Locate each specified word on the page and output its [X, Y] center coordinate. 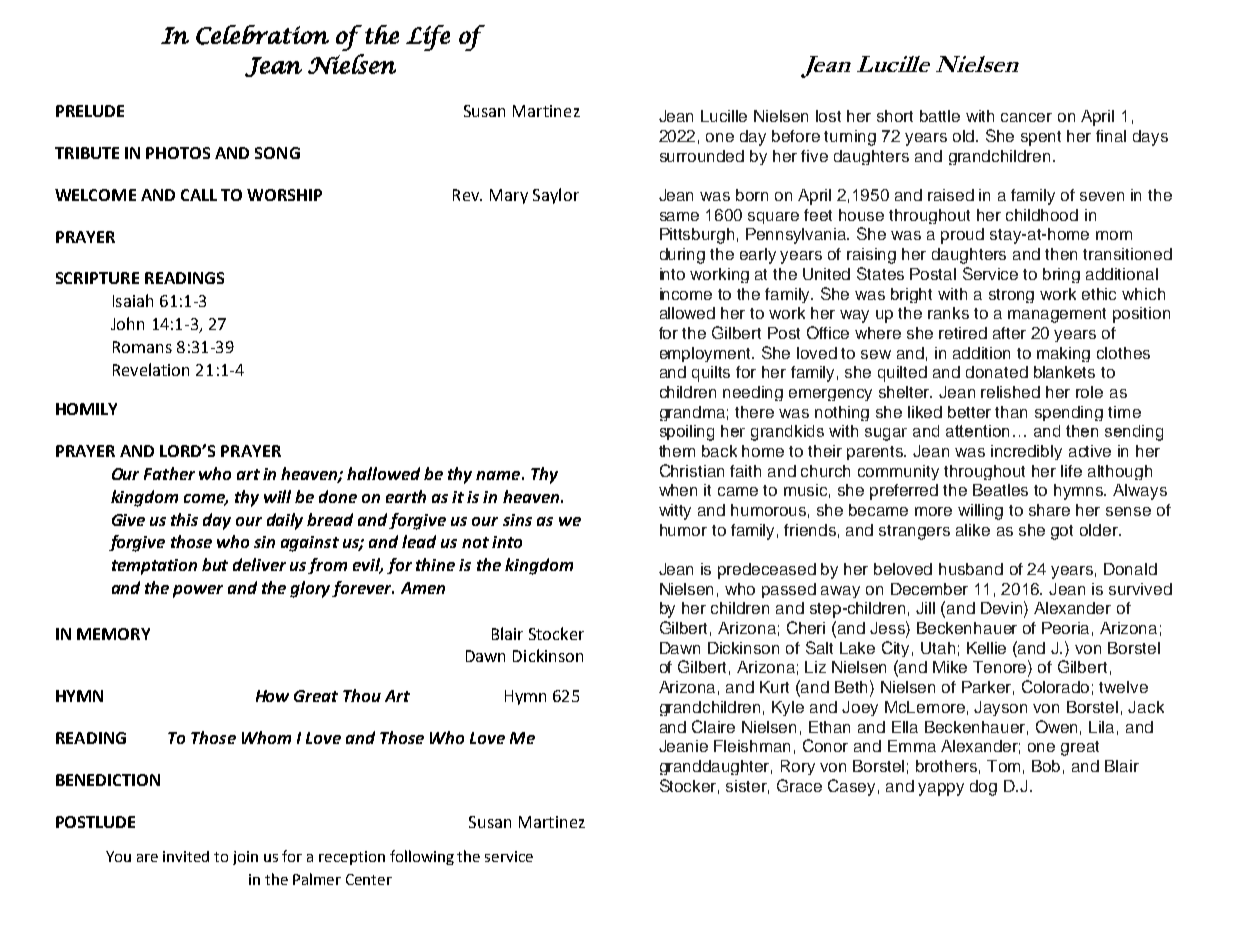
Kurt [774, 687]
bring [1061, 275]
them [677, 451]
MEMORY [113, 634]
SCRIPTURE [97, 278]
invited [186, 856]
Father [169, 473]
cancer [1026, 117]
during [682, 256]
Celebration [262, 35]
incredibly [1026, 452]
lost [828, 116]
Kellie [986, 648]
